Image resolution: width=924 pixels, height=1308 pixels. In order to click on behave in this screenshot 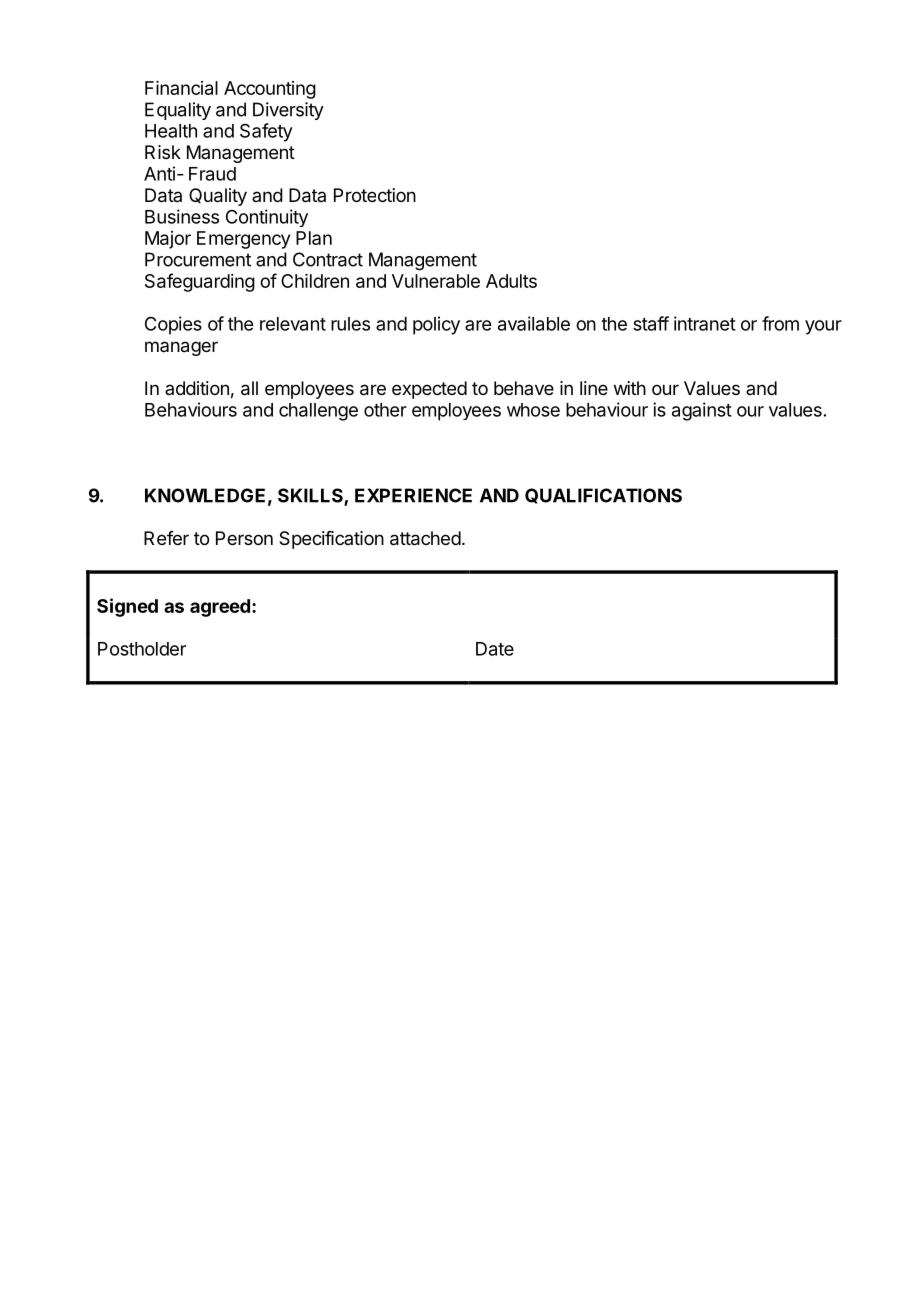, I will do `click(524, 388)`.
